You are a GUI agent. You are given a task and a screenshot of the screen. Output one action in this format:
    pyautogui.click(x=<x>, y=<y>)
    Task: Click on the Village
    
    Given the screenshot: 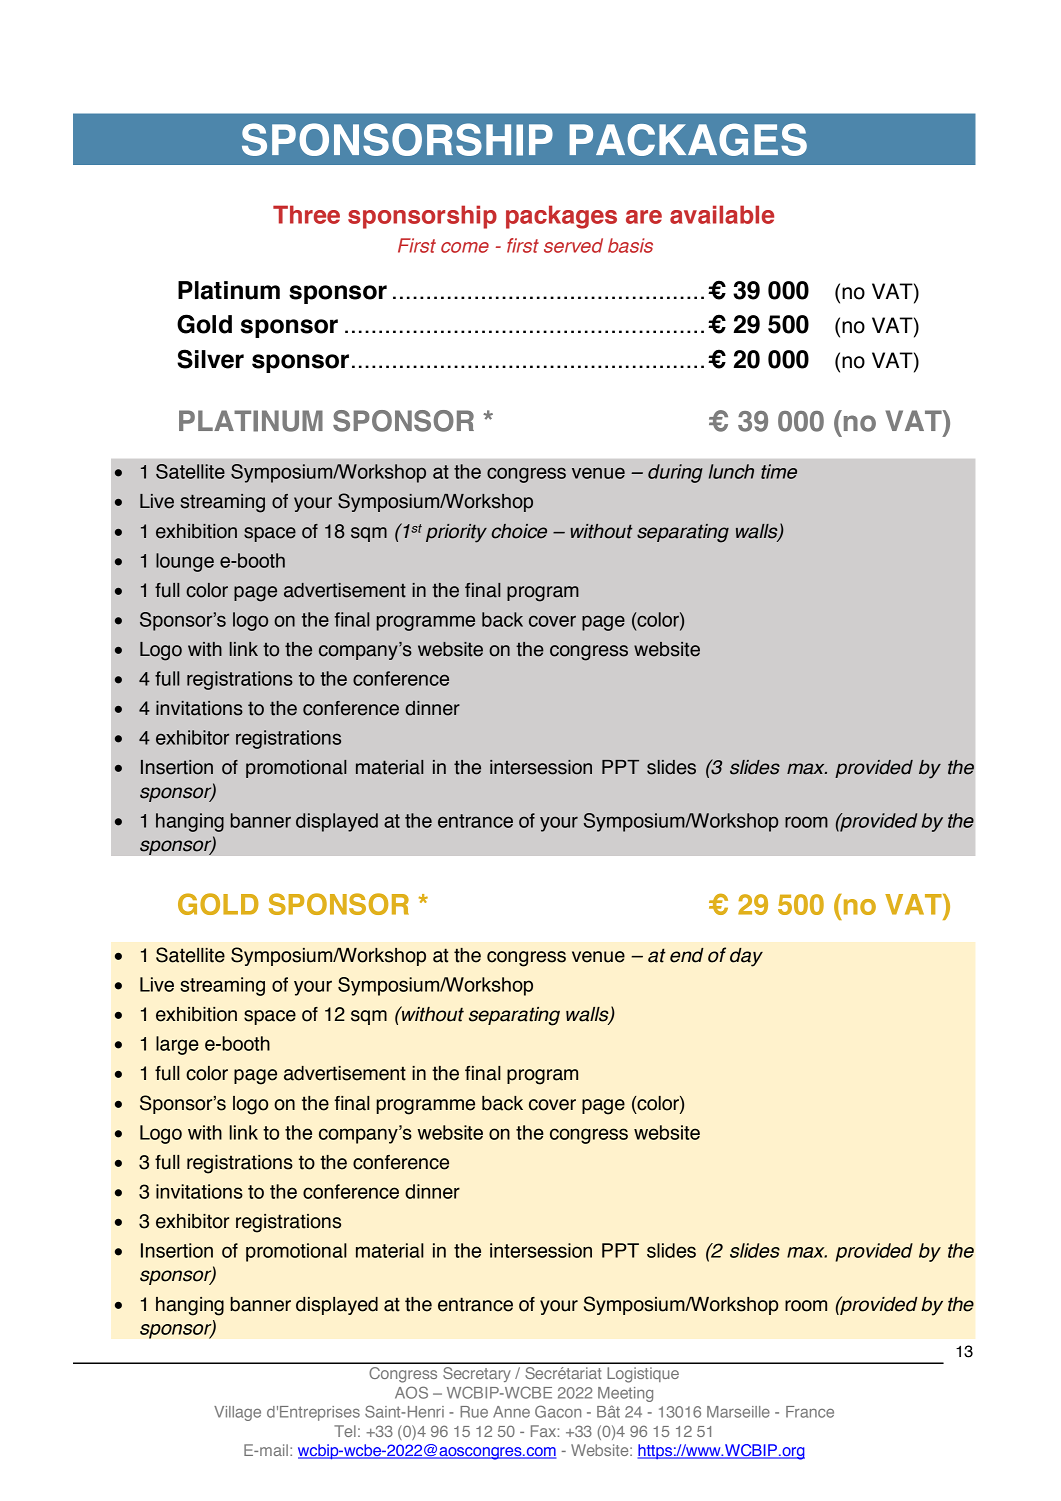 What is the action you would take?
    pyautogui.click(x=237, y=1413)
